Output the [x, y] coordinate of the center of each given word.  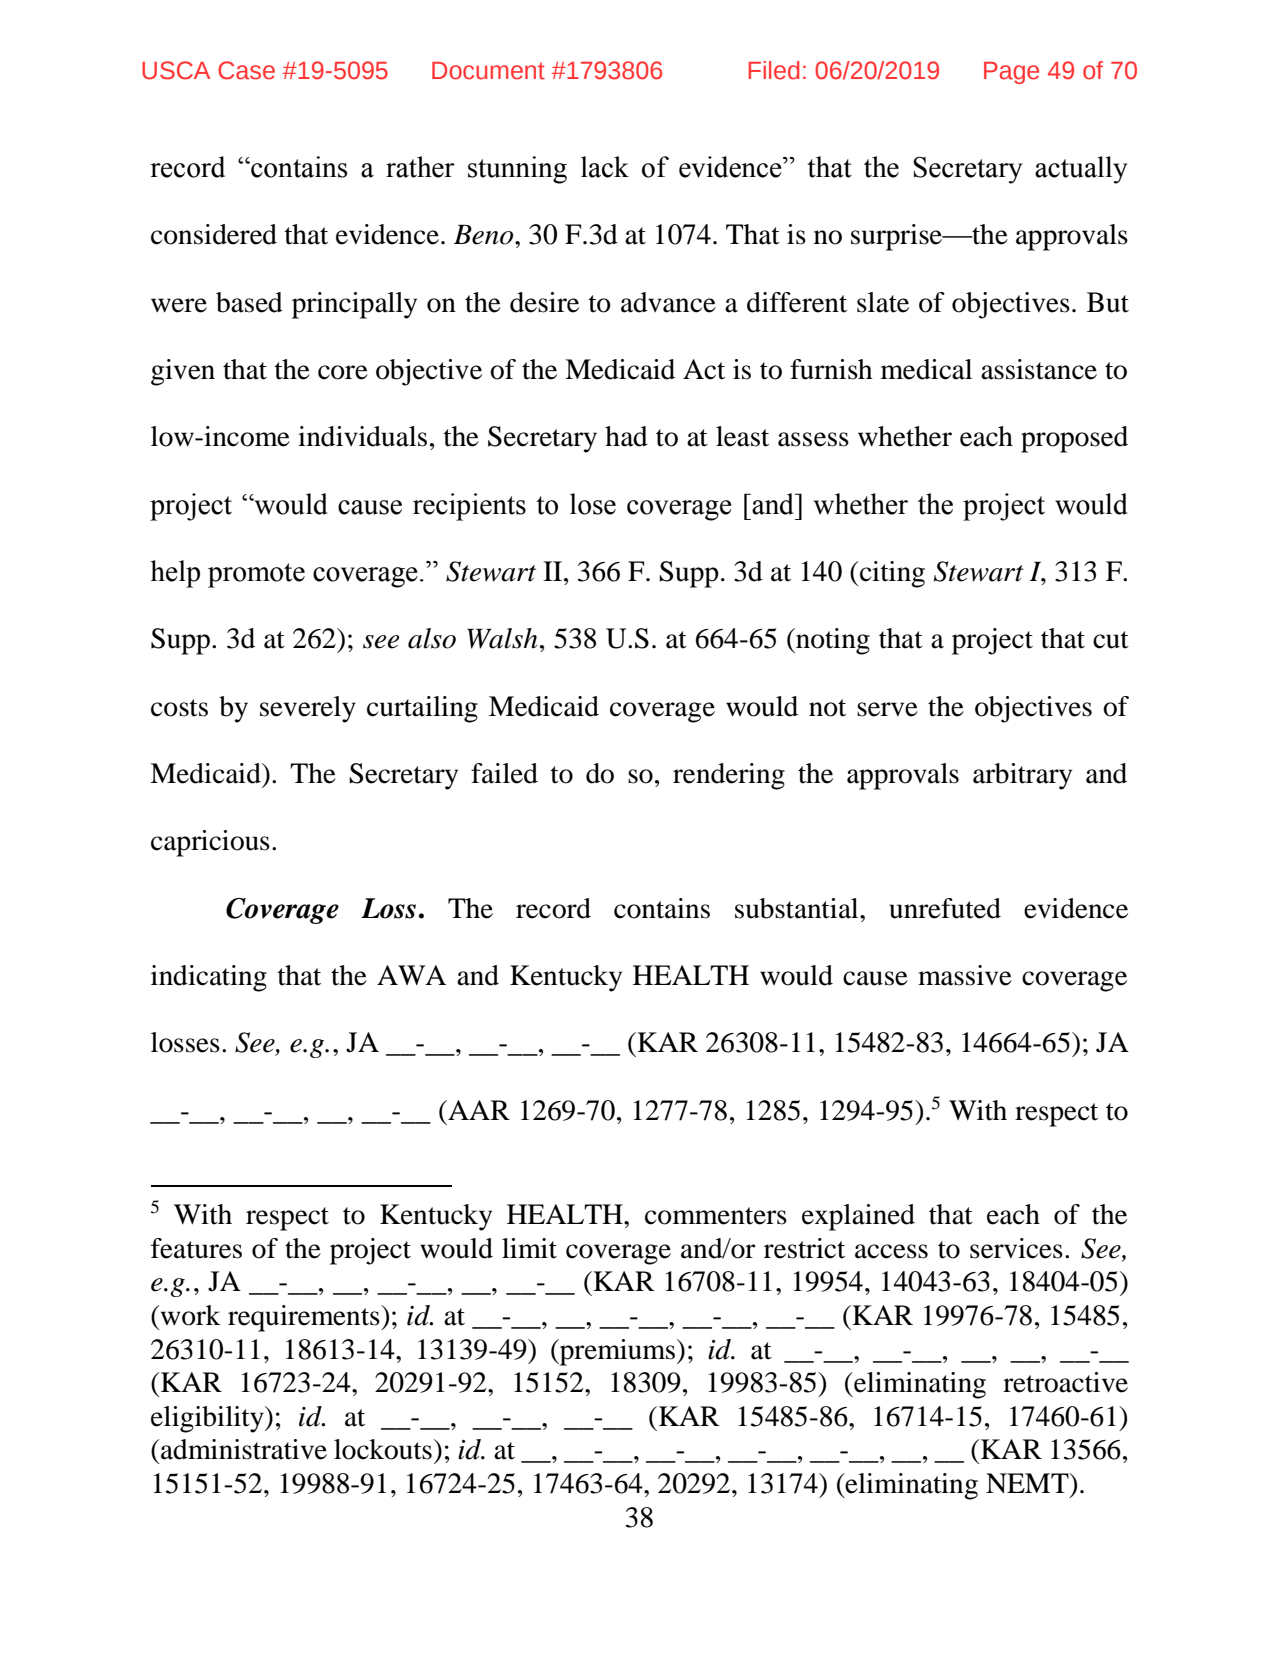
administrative [244, 1449]
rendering [729, 776]
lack [605, 167]
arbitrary [1022, 776]
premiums [617, 1352]
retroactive [1065, 1382]
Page [1011, 73]
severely [308, 709]
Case [246, 70]
